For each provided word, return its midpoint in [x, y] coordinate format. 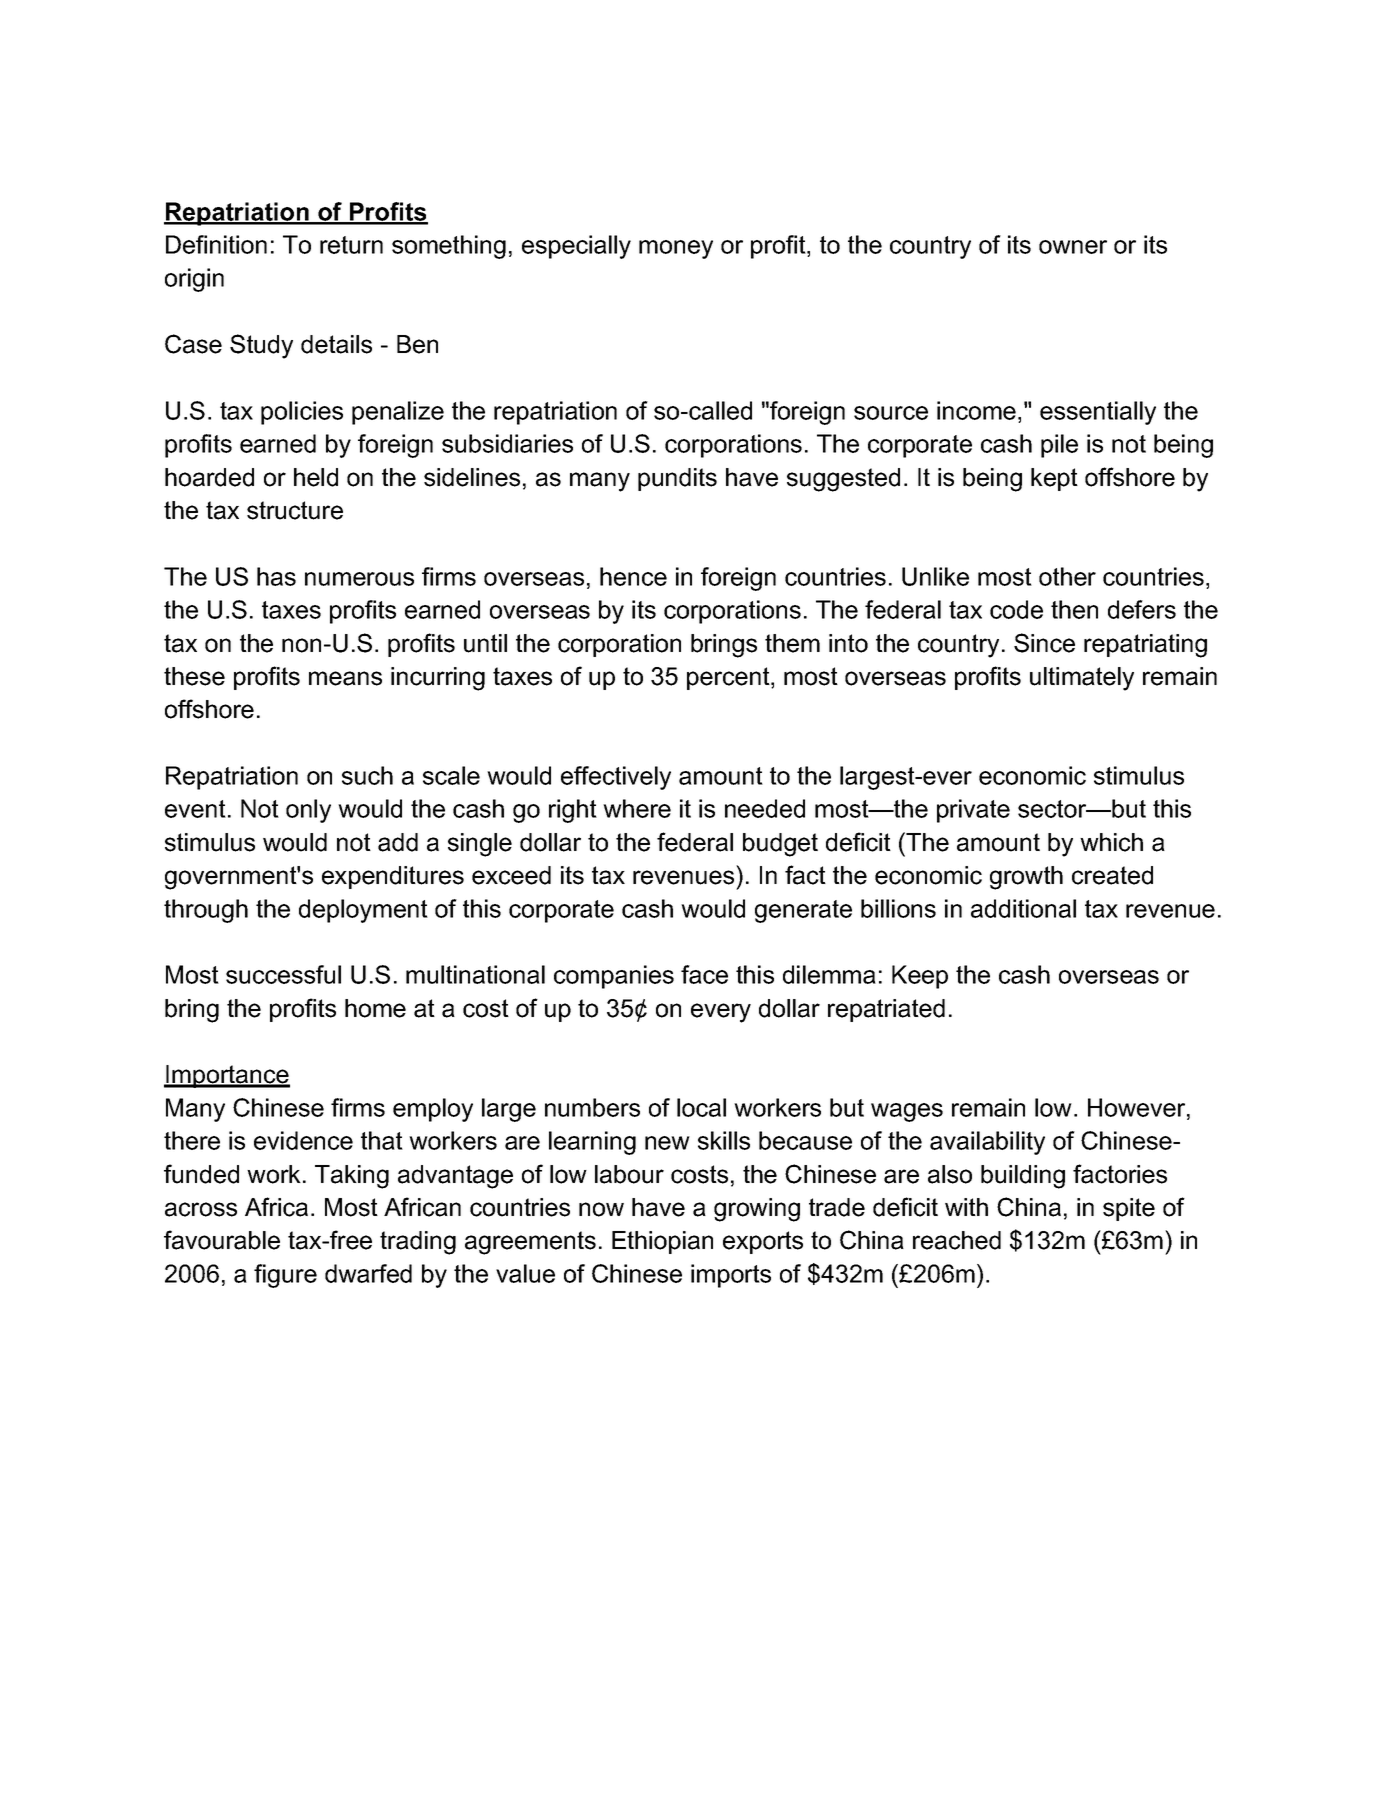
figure [285, 1276]
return [351, 245]
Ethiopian [662, 1242]
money [676, 249]
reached [957, 1240]
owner [1073, 247]
